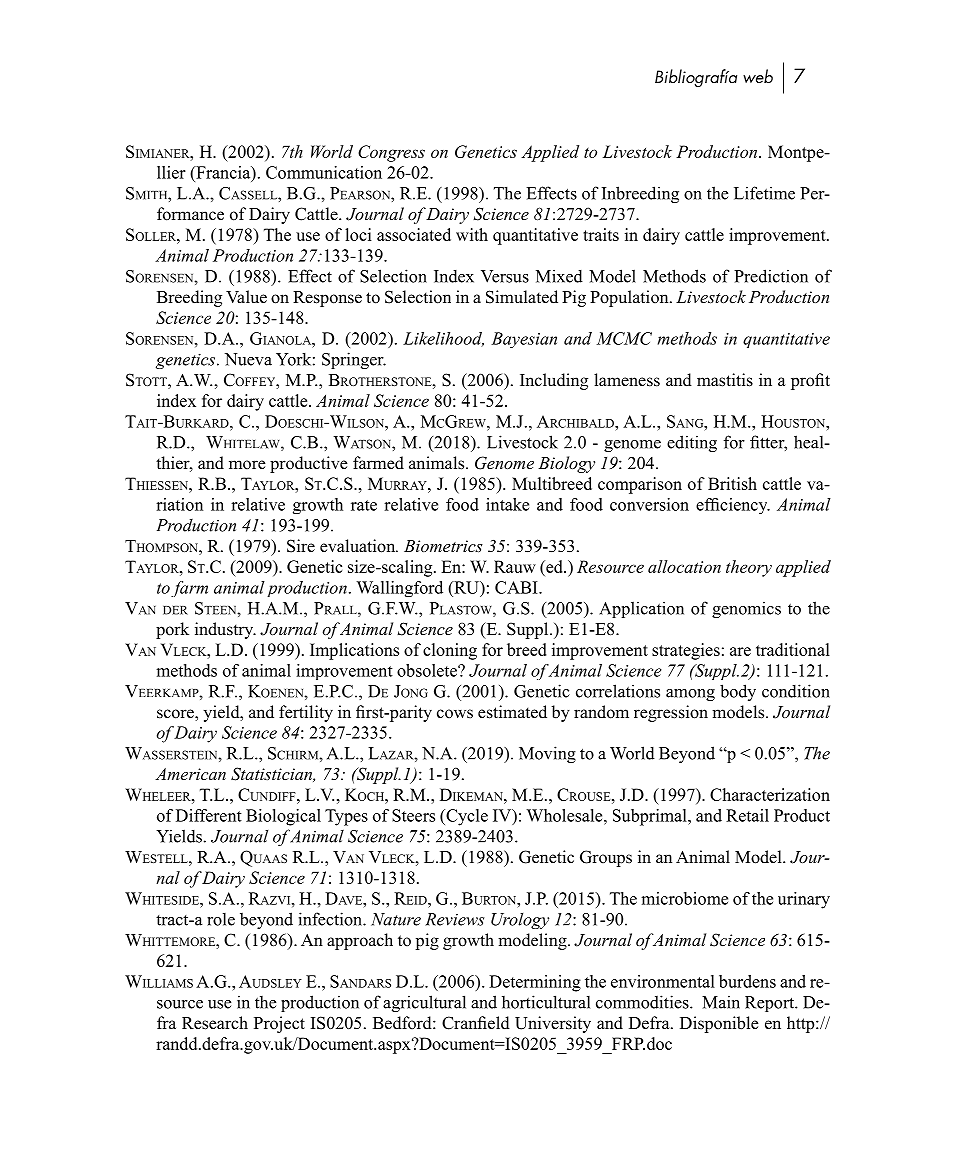 This screenshot has width=955, height=1176. What do you see at coordinates (324, 172) in the screenshot?
I see `Communication` at bounding box center [324, 172].
